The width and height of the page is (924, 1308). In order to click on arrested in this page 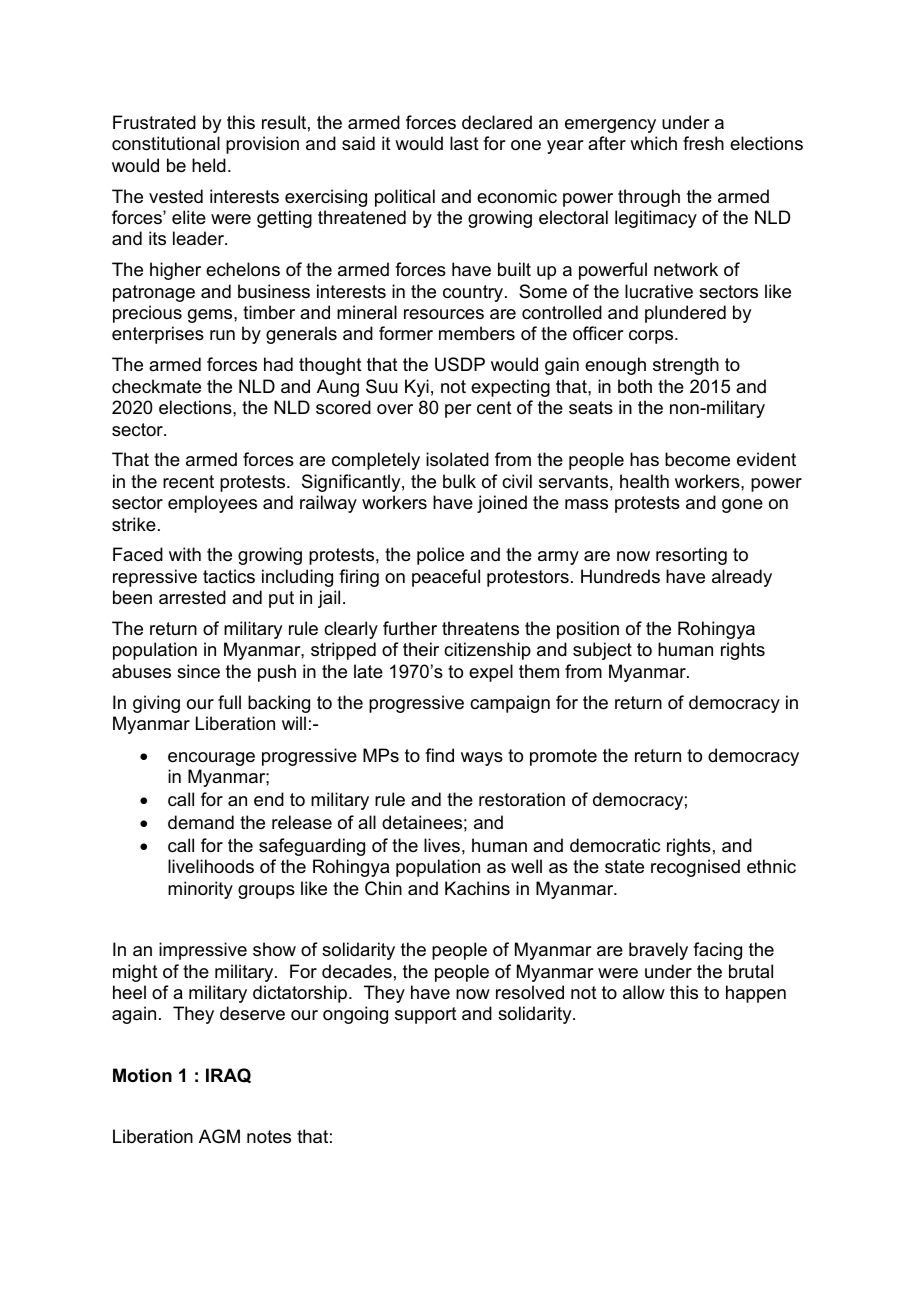, I will do `click(192, 597)`.
